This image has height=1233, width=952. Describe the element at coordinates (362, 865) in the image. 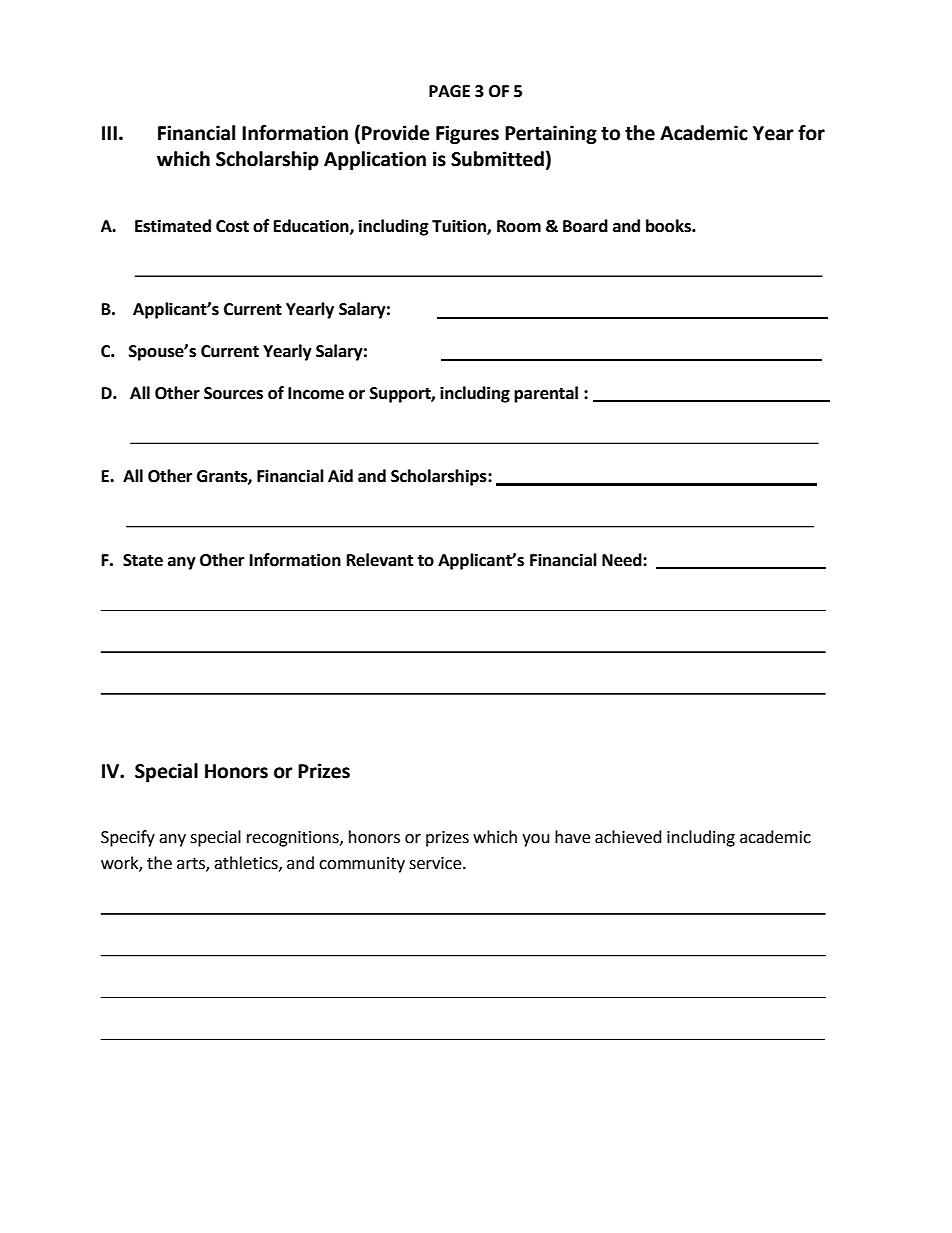

I see `community` at that location.
